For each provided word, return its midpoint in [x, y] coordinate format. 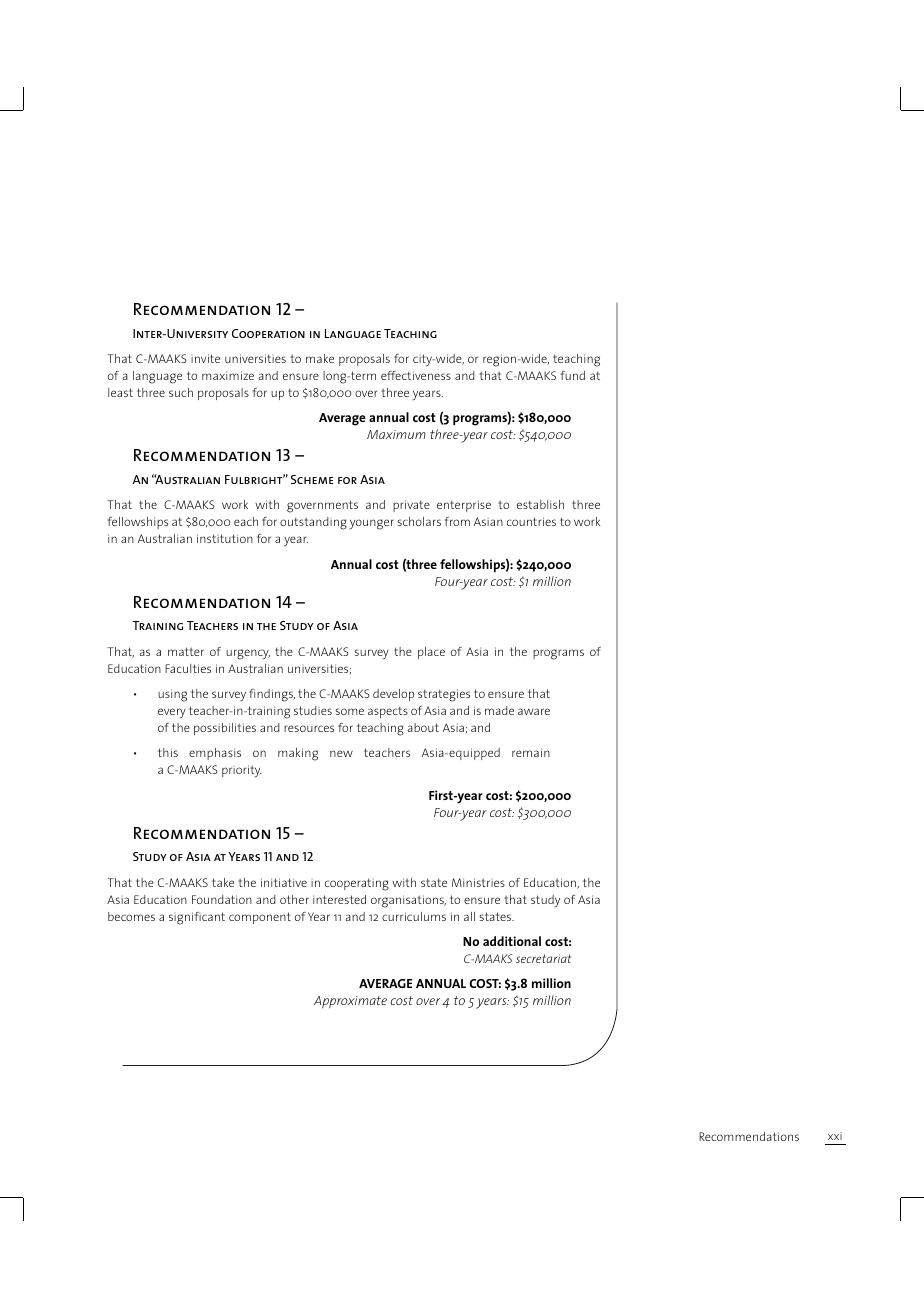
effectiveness [416, 375]
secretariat [543, 958]
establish [540, 504]
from [457, 521]
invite [205, 358]
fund [573, 375]
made [499, 710]
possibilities [225, 729]
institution [225, 538]
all [469, 916]
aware [534, 711]
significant [197, 918]
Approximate [350, 1002]
